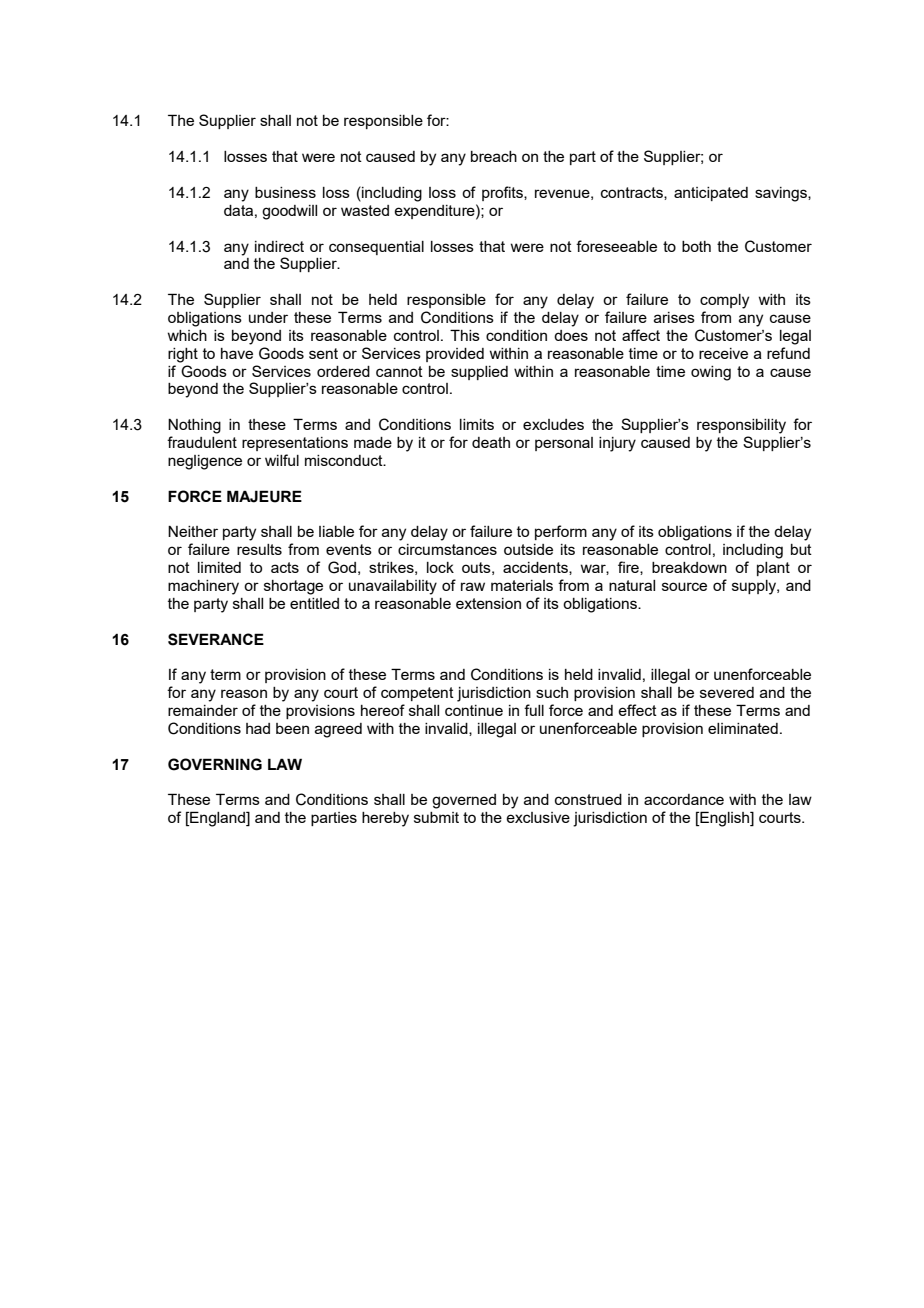  Describe the element at coordinates (285, 192) in the screenshot. I see `business` at that location.
